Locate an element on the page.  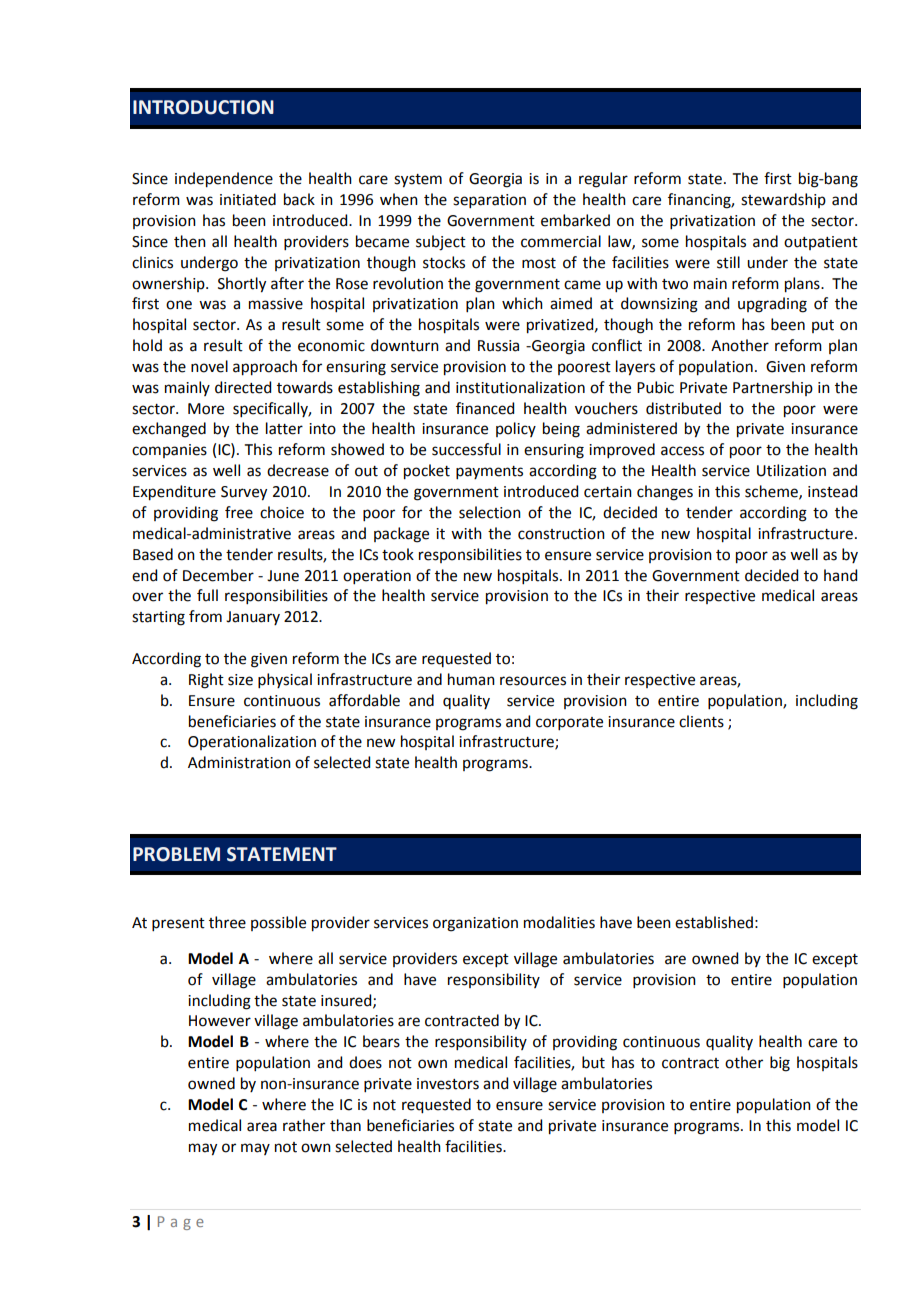
investors is located at coordinates (448, 1084).
